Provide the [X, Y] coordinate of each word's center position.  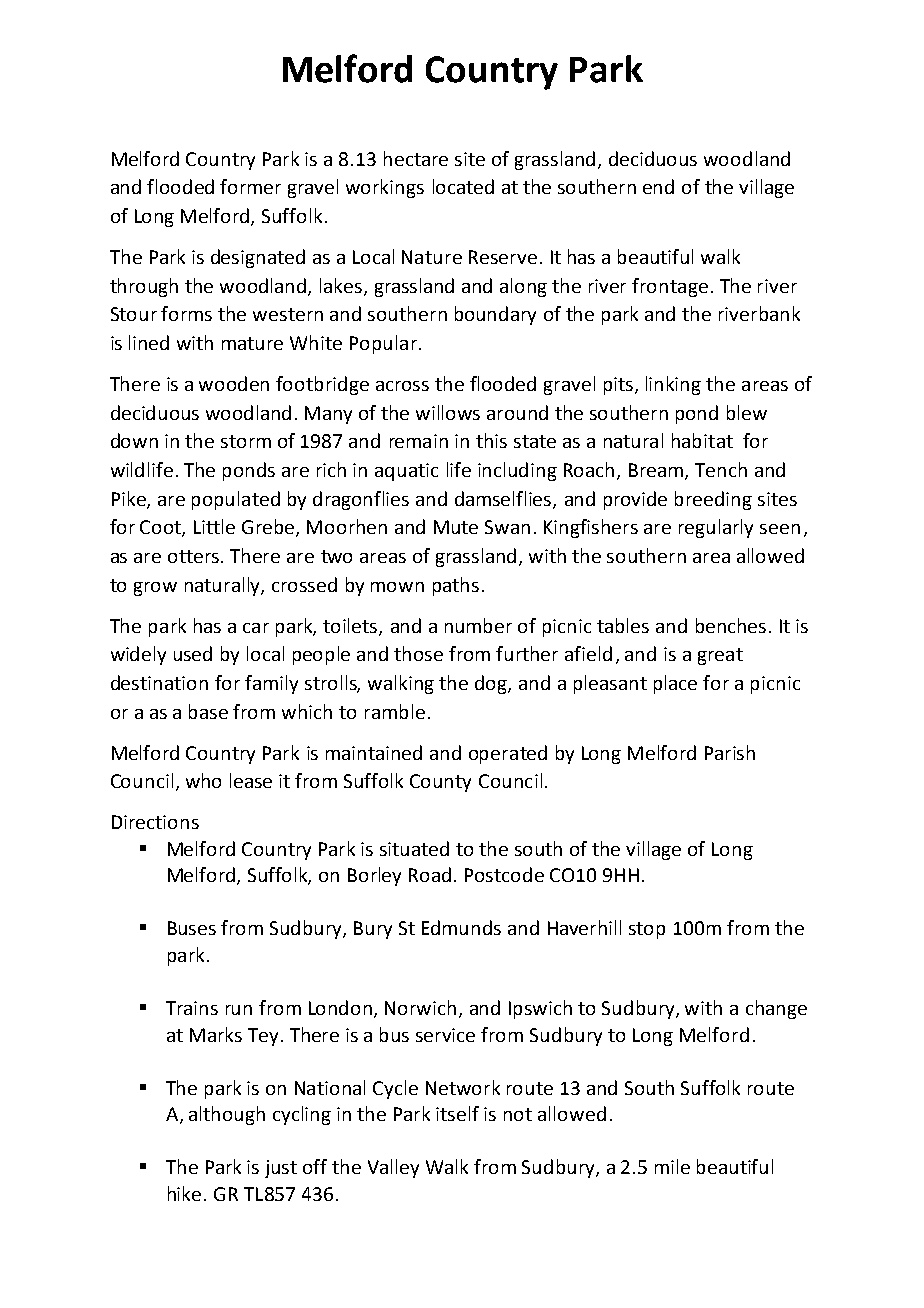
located [463, 186]
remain [419, 441]
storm [246, 441]
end [658, 186]
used [193, 653]
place [675, 684]
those [418, 653]
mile [672, 1166]
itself [457, 1113]
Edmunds [461, 927]
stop [647, 930]
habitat [702, 440]
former [250, 186]
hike [184, 1193]
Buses [192, 928]
